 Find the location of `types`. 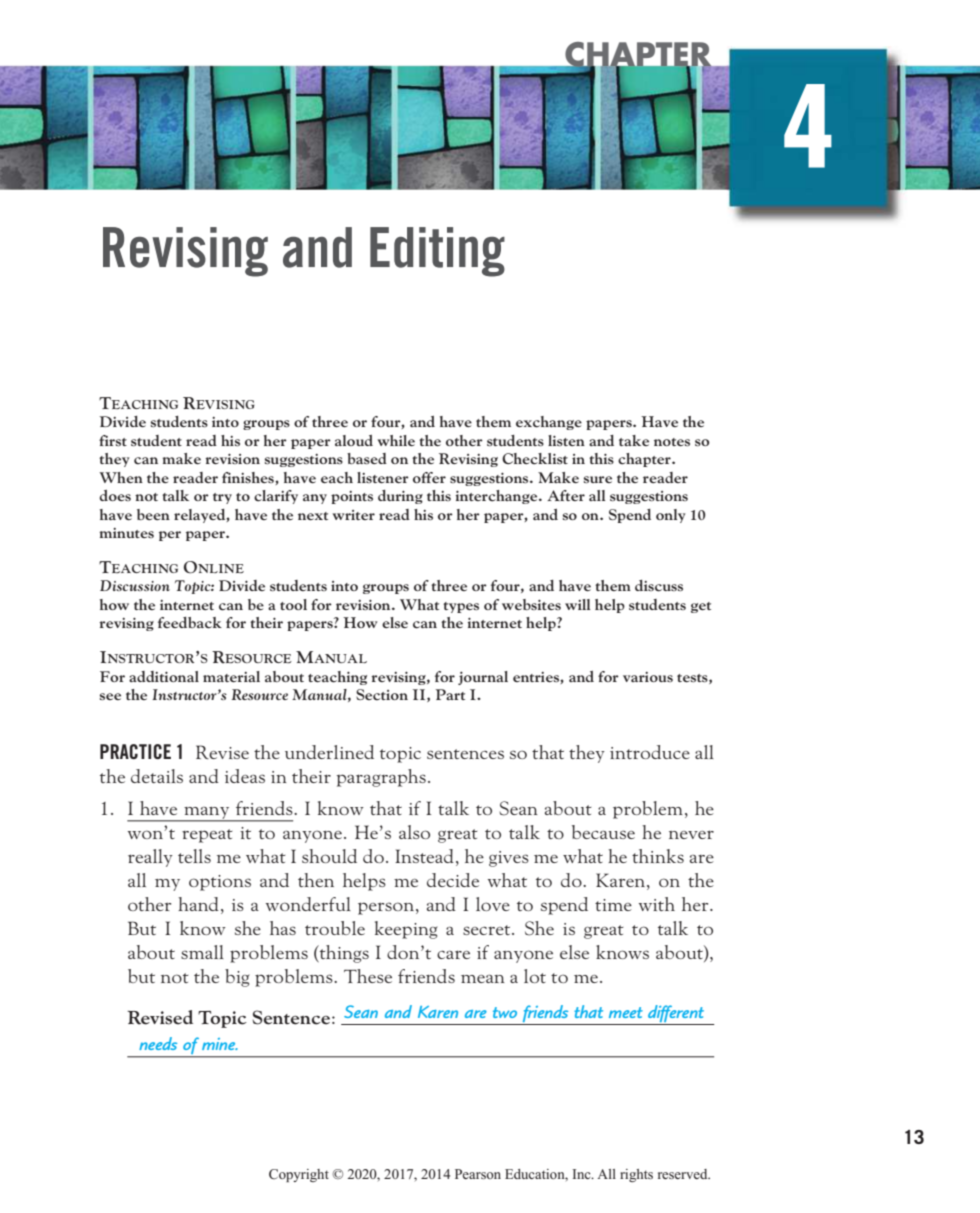

types is located at coordinates (461, 607).
